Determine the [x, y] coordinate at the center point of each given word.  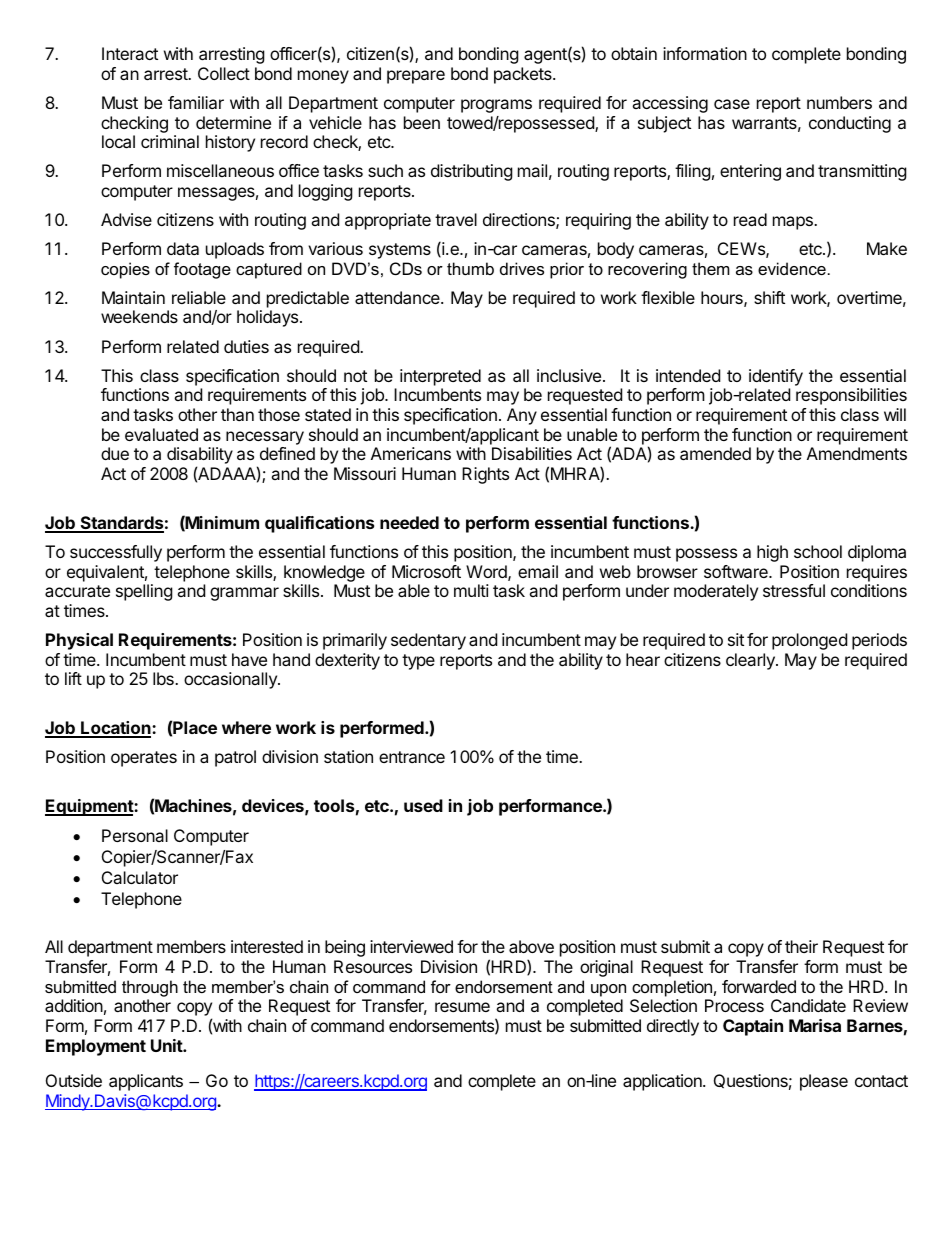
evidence [792, 268]
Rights [485, 475]
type [418, 662]
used [423, 805]
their [801, 946]
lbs [164, 678]
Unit [167, 1045]
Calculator [140, 877]
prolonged [809, 641]
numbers [839, 102]
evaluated [161, 434]
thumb [470, 268]
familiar [196, 102]
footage [202, 270]
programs [496, 106]
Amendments [857, 453]
